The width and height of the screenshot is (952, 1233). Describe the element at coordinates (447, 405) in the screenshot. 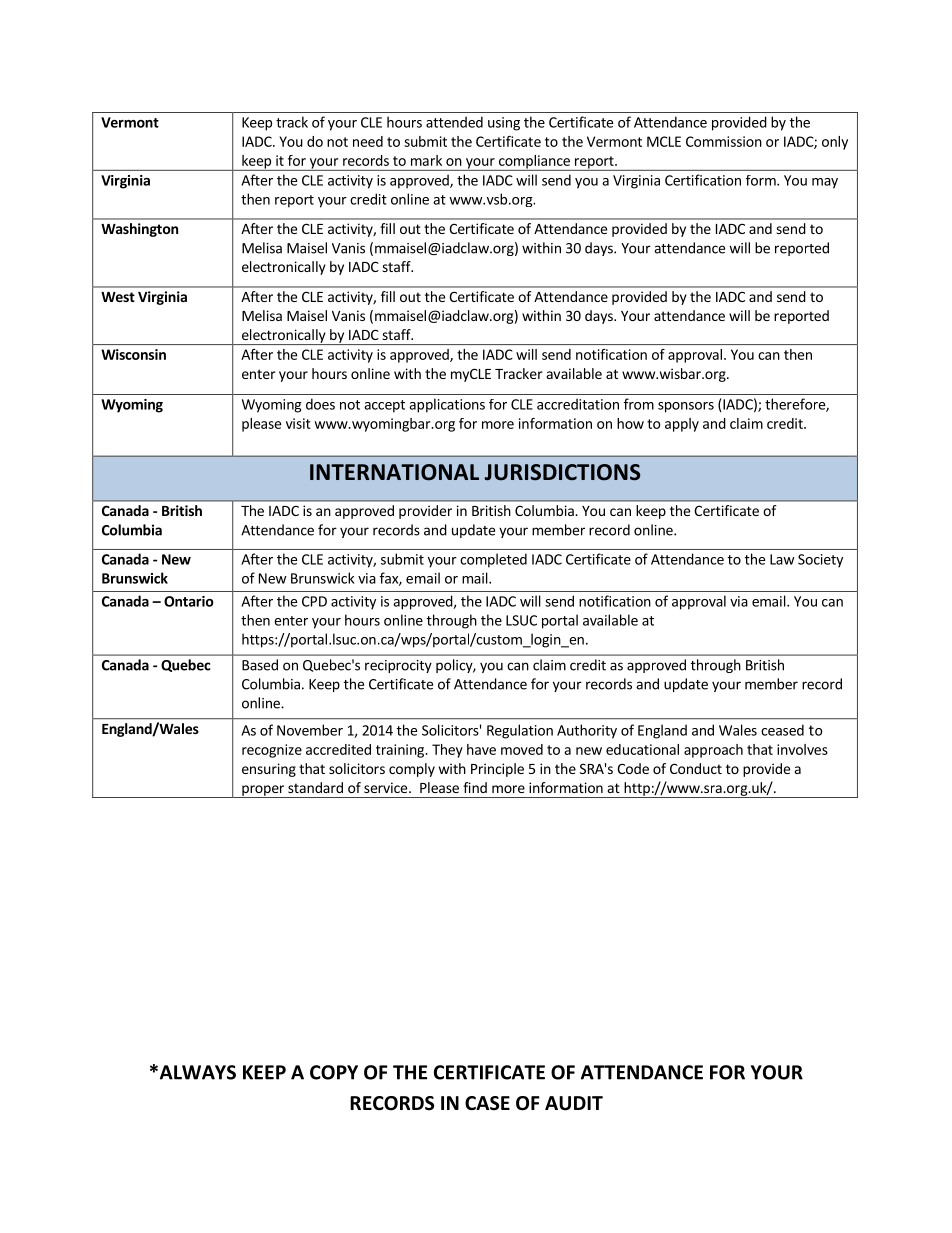

I see `applications` at that location.
